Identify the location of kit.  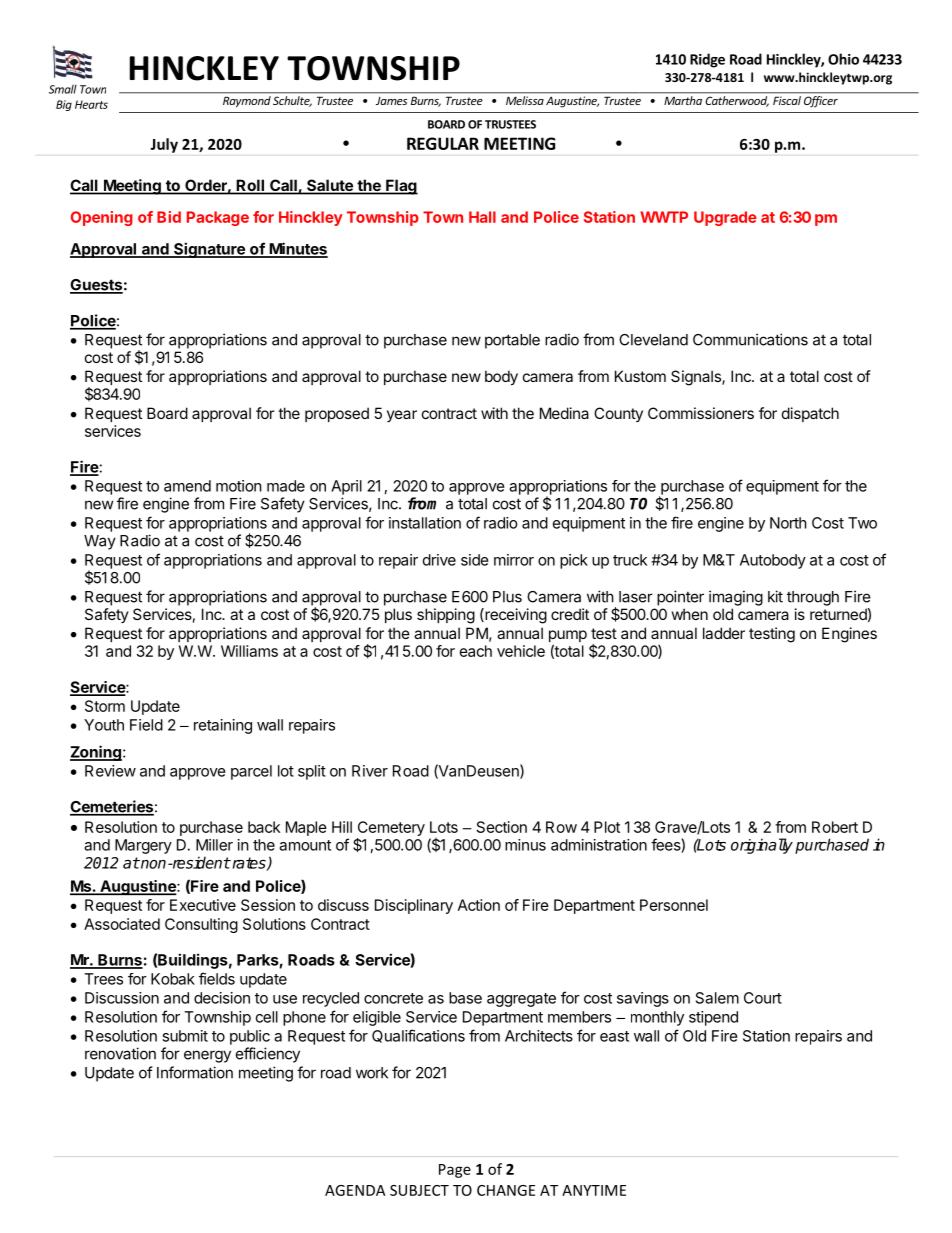
(775, 596).
